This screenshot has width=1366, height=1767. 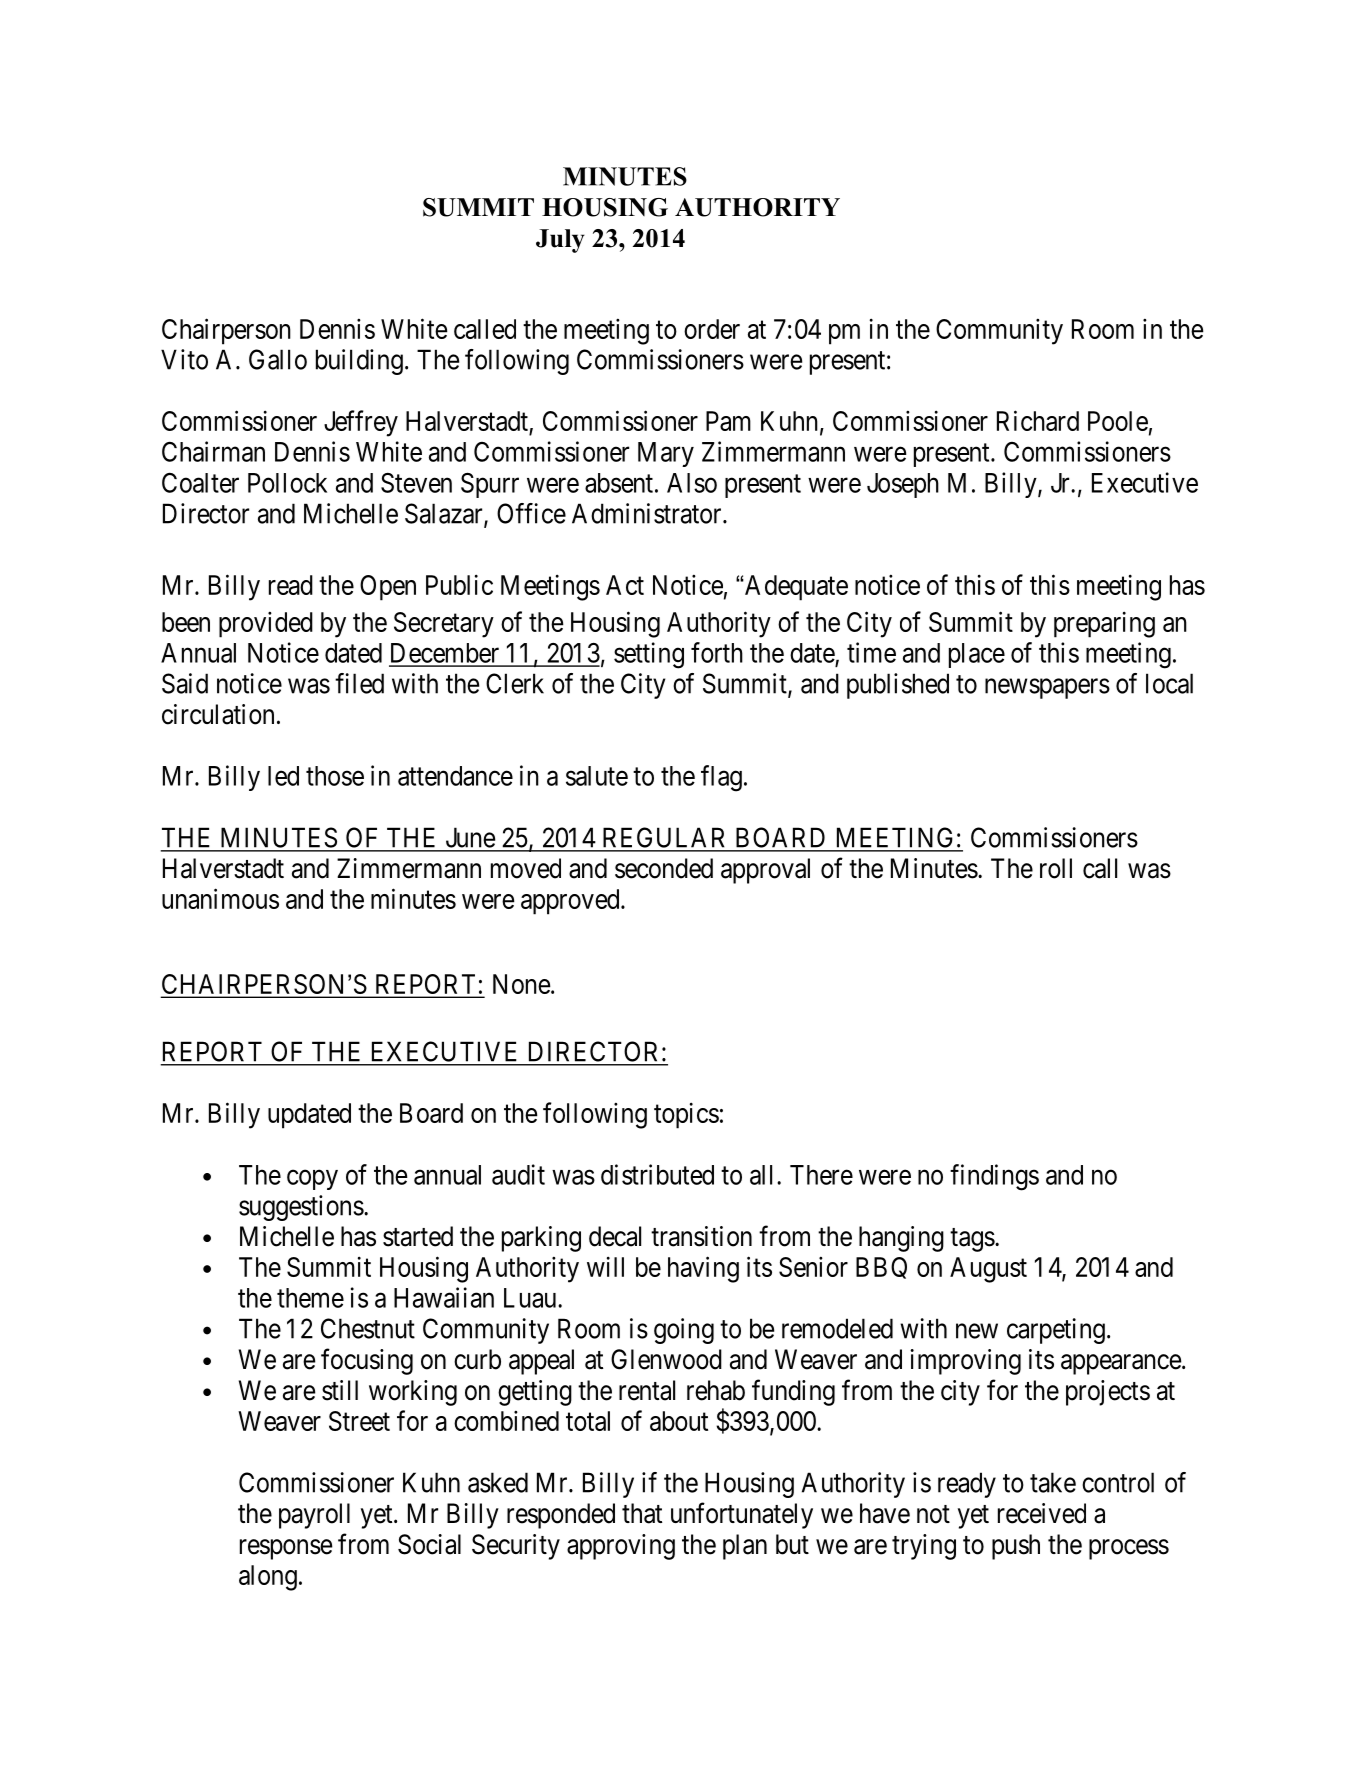 I want to click on order, so click(x=712, y=329).
